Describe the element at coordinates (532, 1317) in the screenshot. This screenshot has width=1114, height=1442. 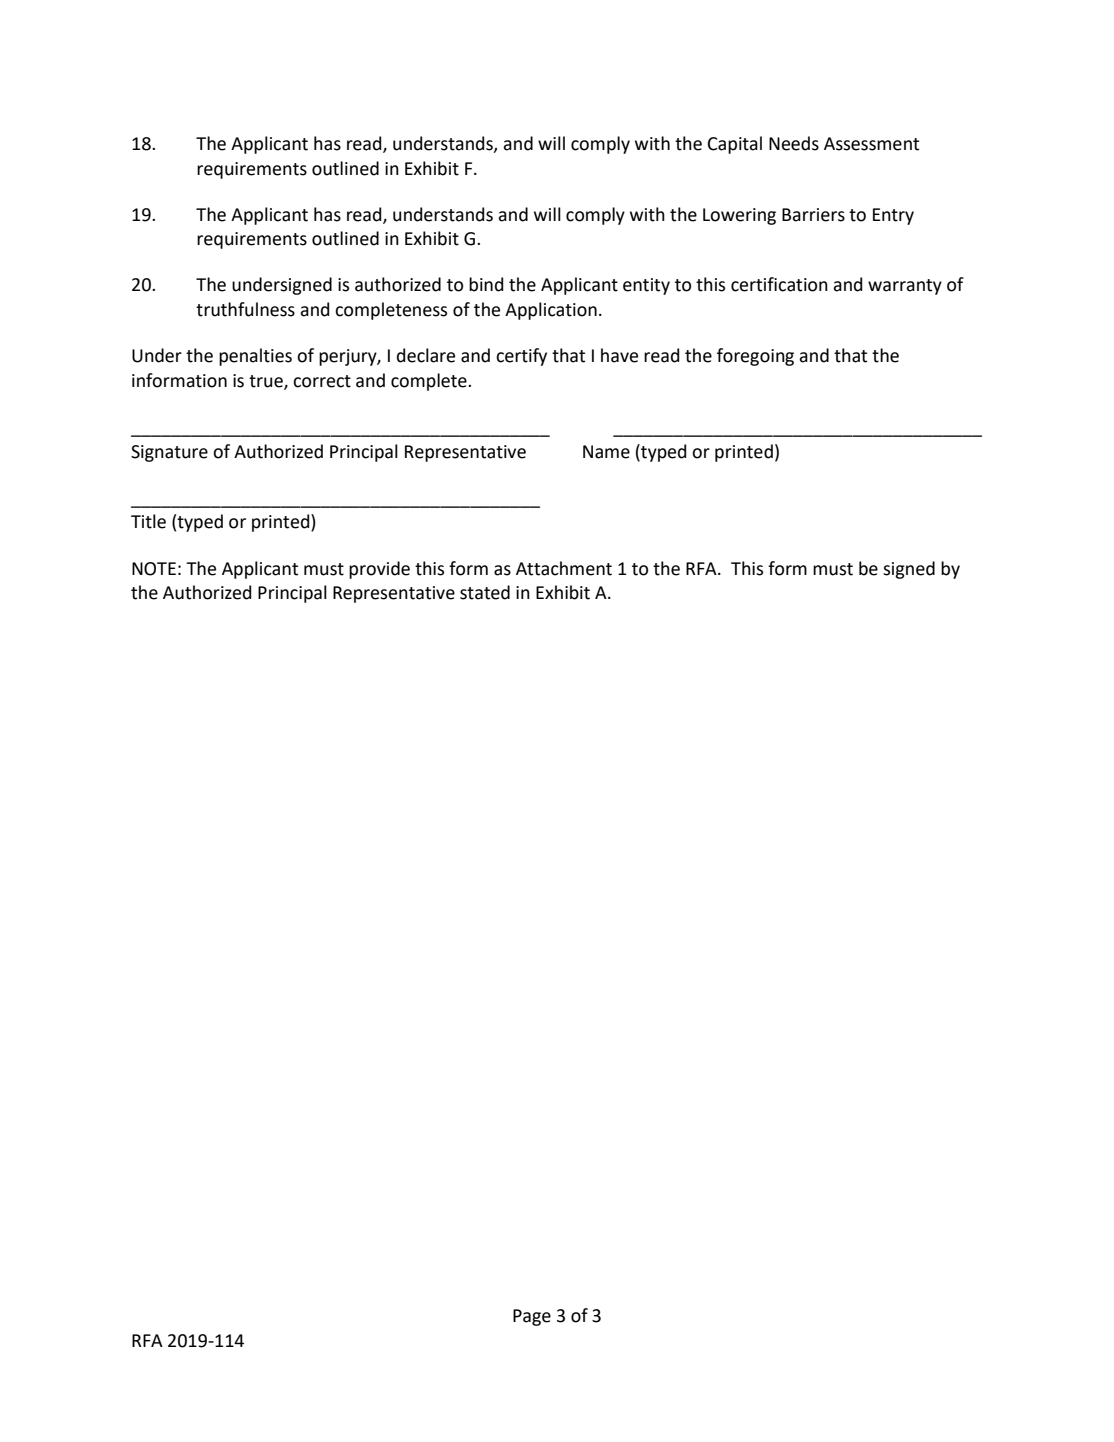
I see `Page` at that location.
